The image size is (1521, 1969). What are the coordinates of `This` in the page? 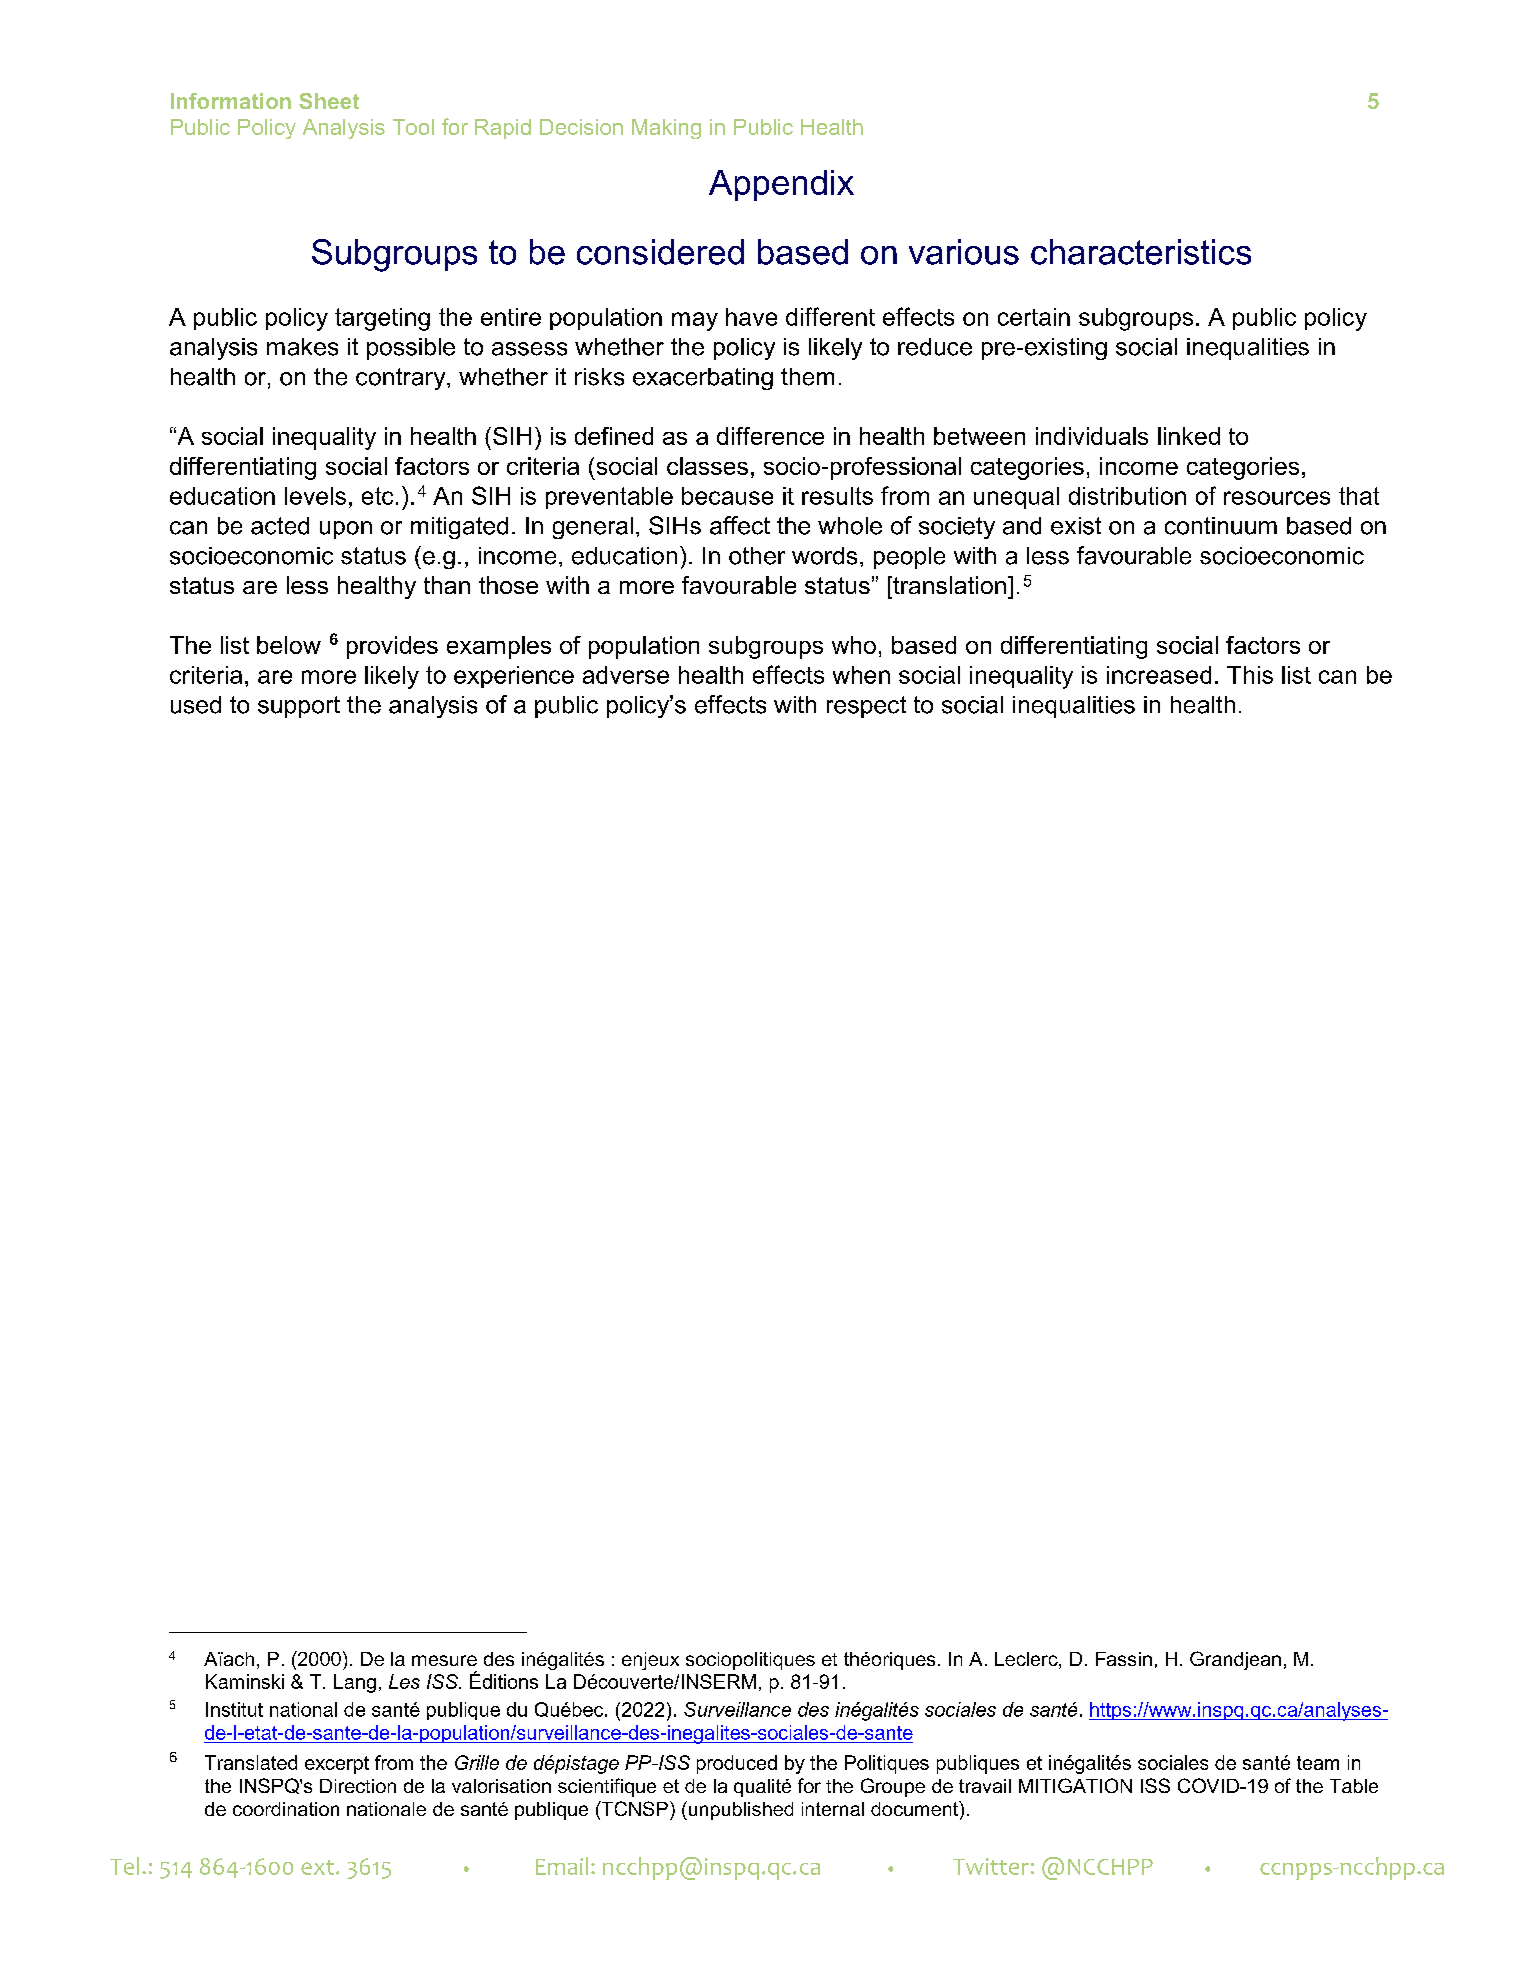 It's located at (1250, 675).
